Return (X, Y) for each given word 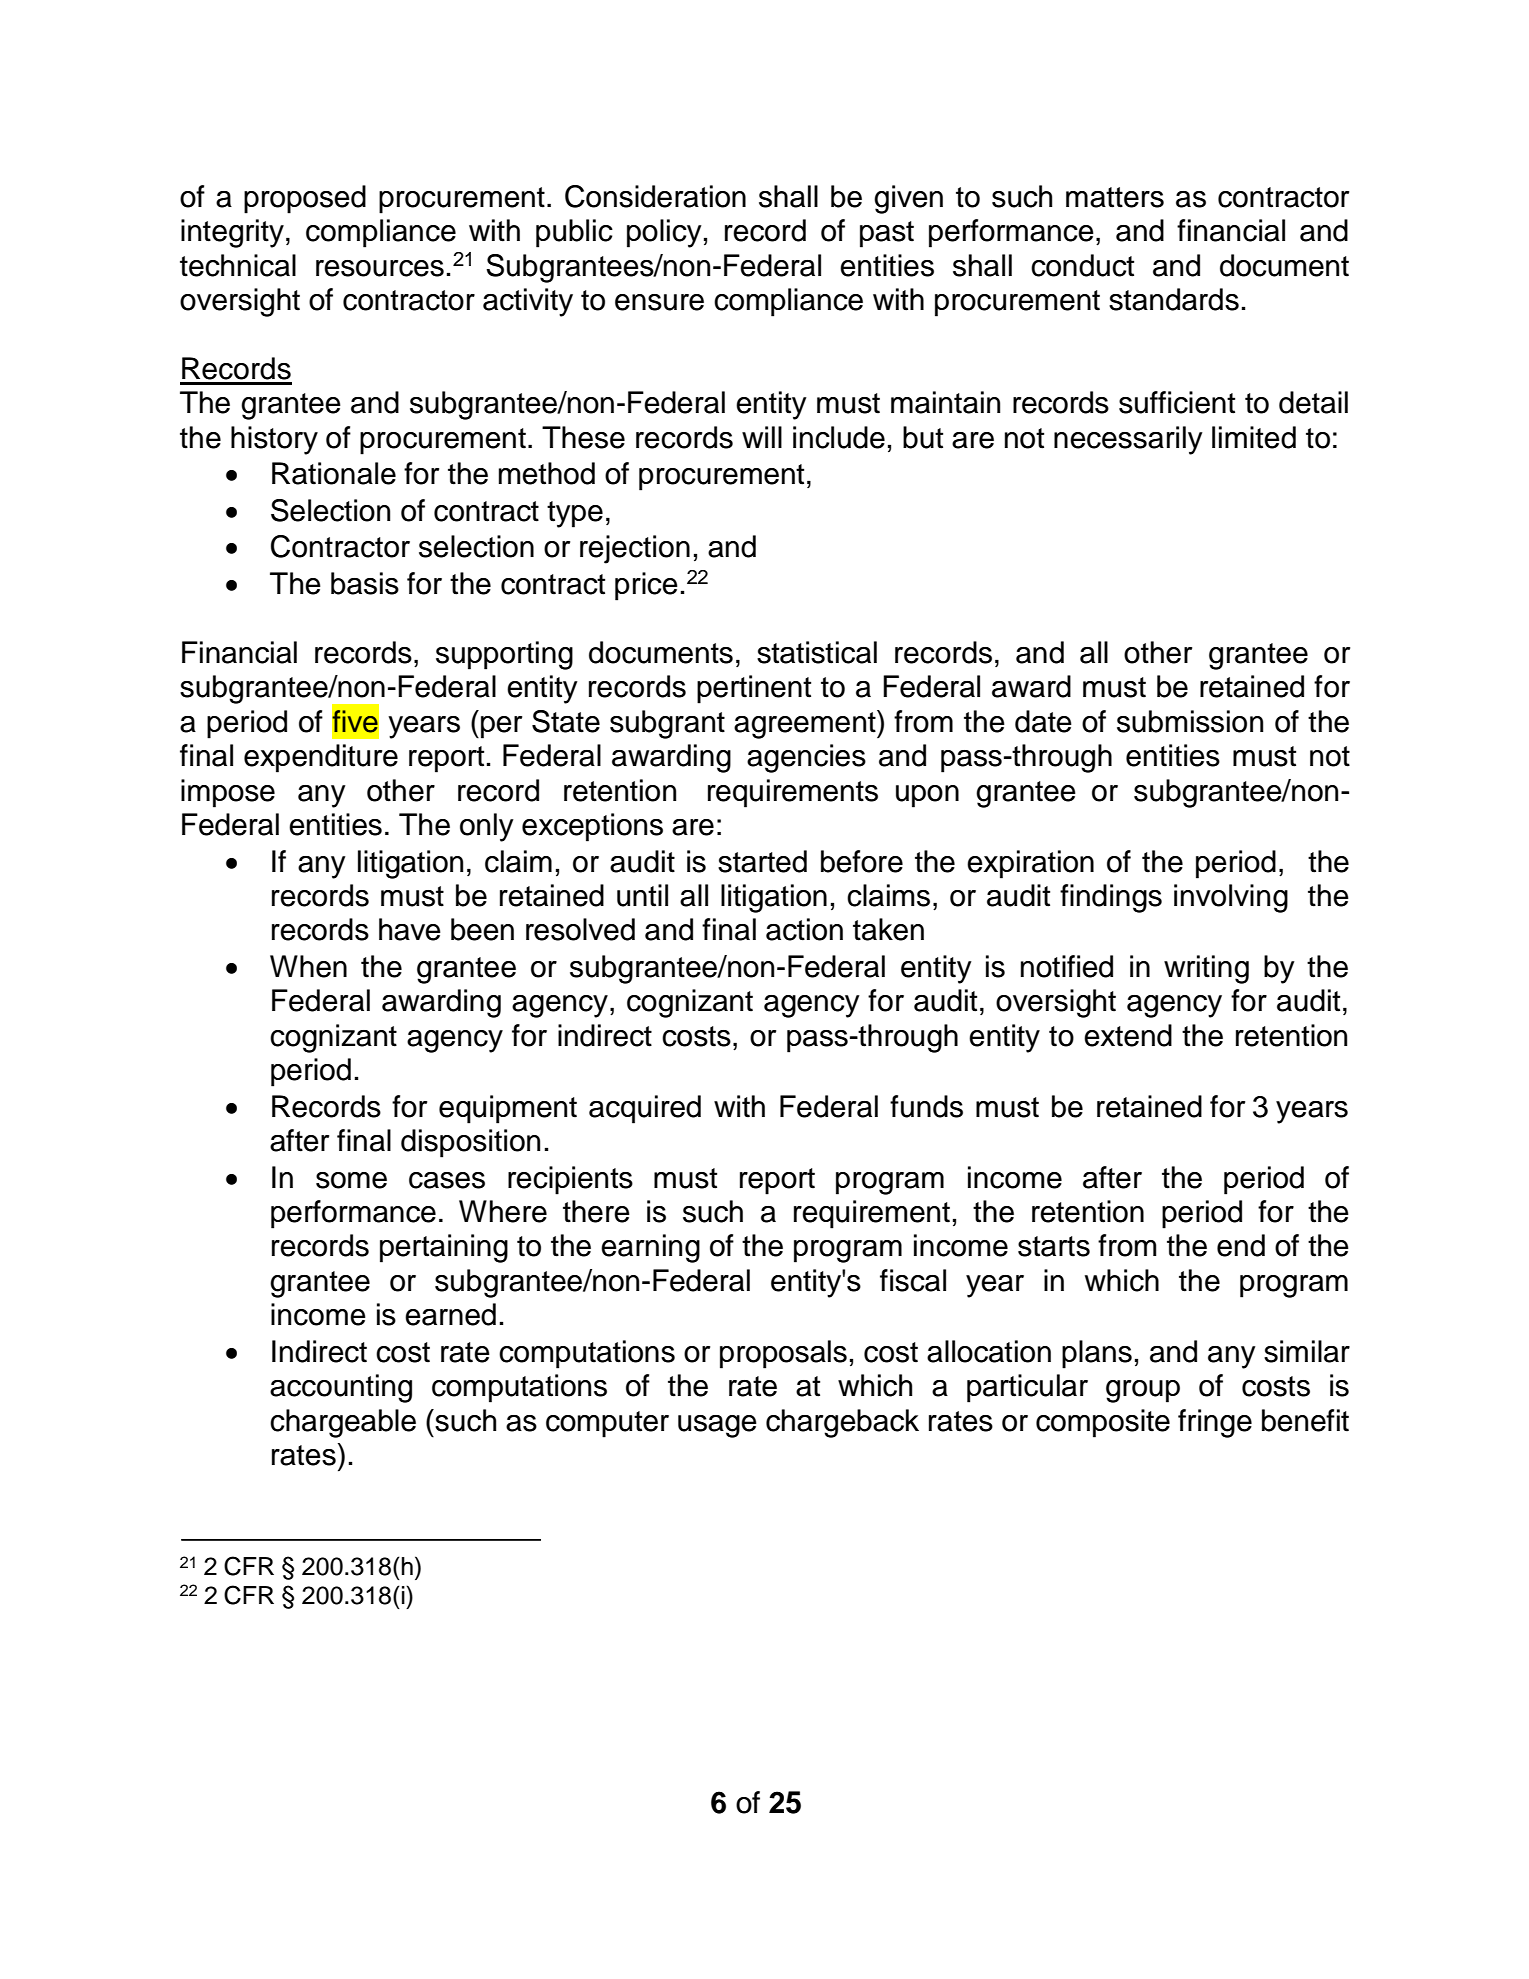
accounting (341, 1388)
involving (1231, 898)
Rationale (334, 473)
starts (1054, 1246)
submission (1190, 721)
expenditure (321, 758)
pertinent (754, 689)
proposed (305, 199)
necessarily (1128, 440)
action (804, 929)
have (410, 929)
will (762, 437)
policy (664, 233)
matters (1115, 197)
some (351, 1180)
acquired (645, 1109)
